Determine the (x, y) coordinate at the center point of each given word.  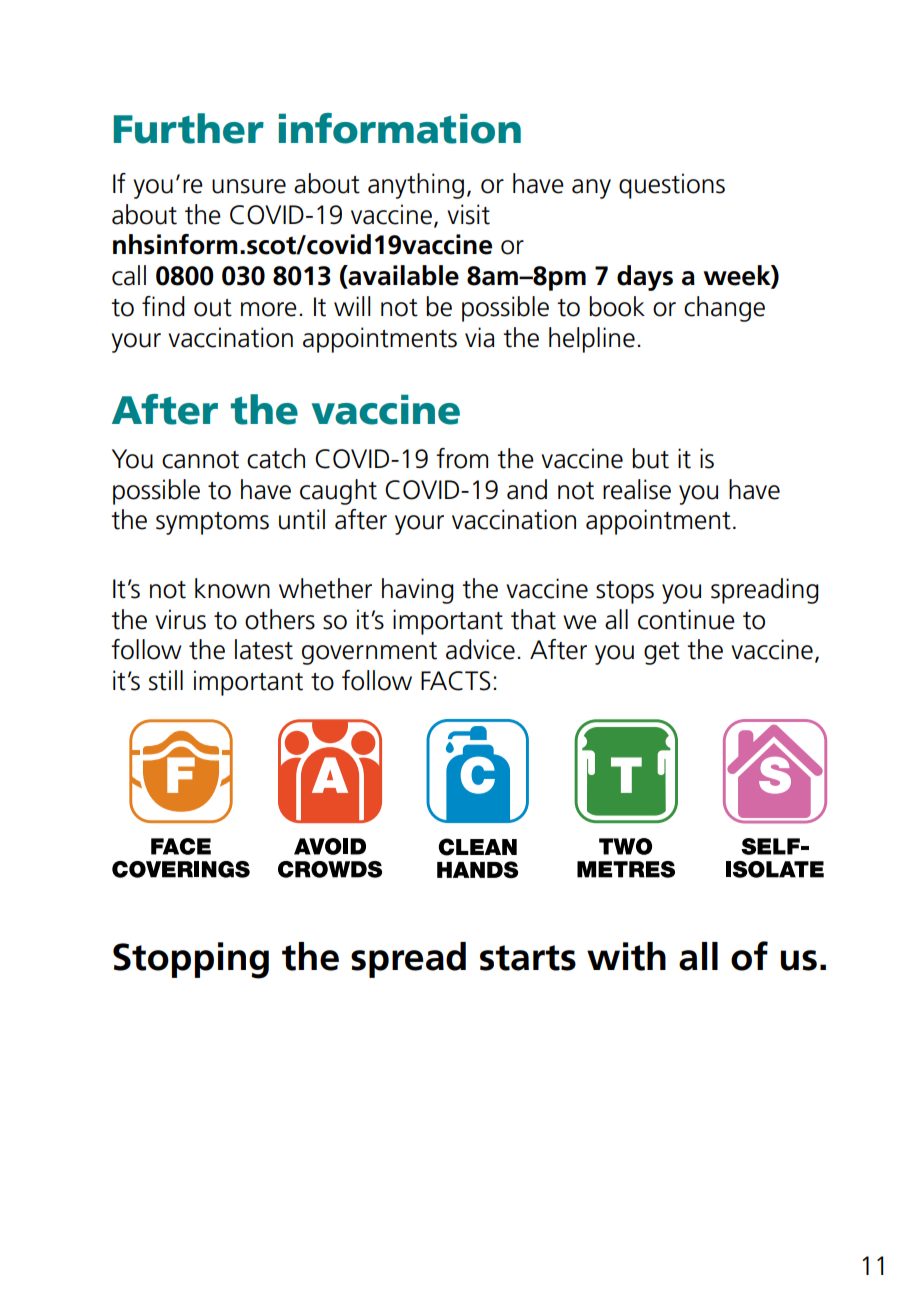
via (480, 337)
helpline (592, 340)
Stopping (191, 960)
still (166, 680)
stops (625, 592)
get (662, 653)
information (400, 128)
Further (189, 128)
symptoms (212, 523)
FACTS (456, 681)
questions (672, 186)
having (418, 591)
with (626, 956)
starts (528, 958)
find (163, 306)
